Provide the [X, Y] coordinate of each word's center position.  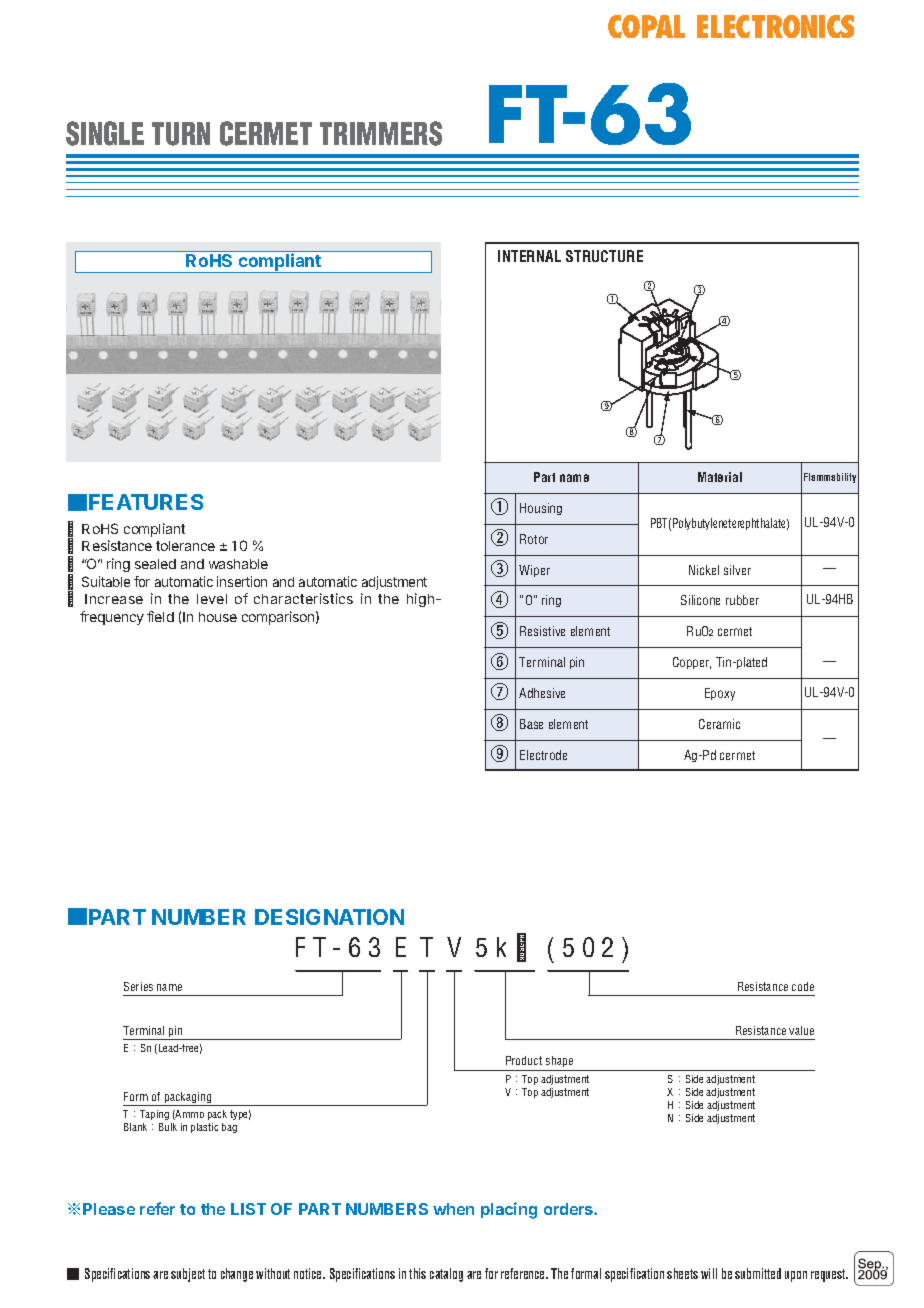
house [218, 617]
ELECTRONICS [775, 26]
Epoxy [720, 694]
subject [188, 1275]
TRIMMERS [381, 133]
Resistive [542, 631]
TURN [181, 134]
